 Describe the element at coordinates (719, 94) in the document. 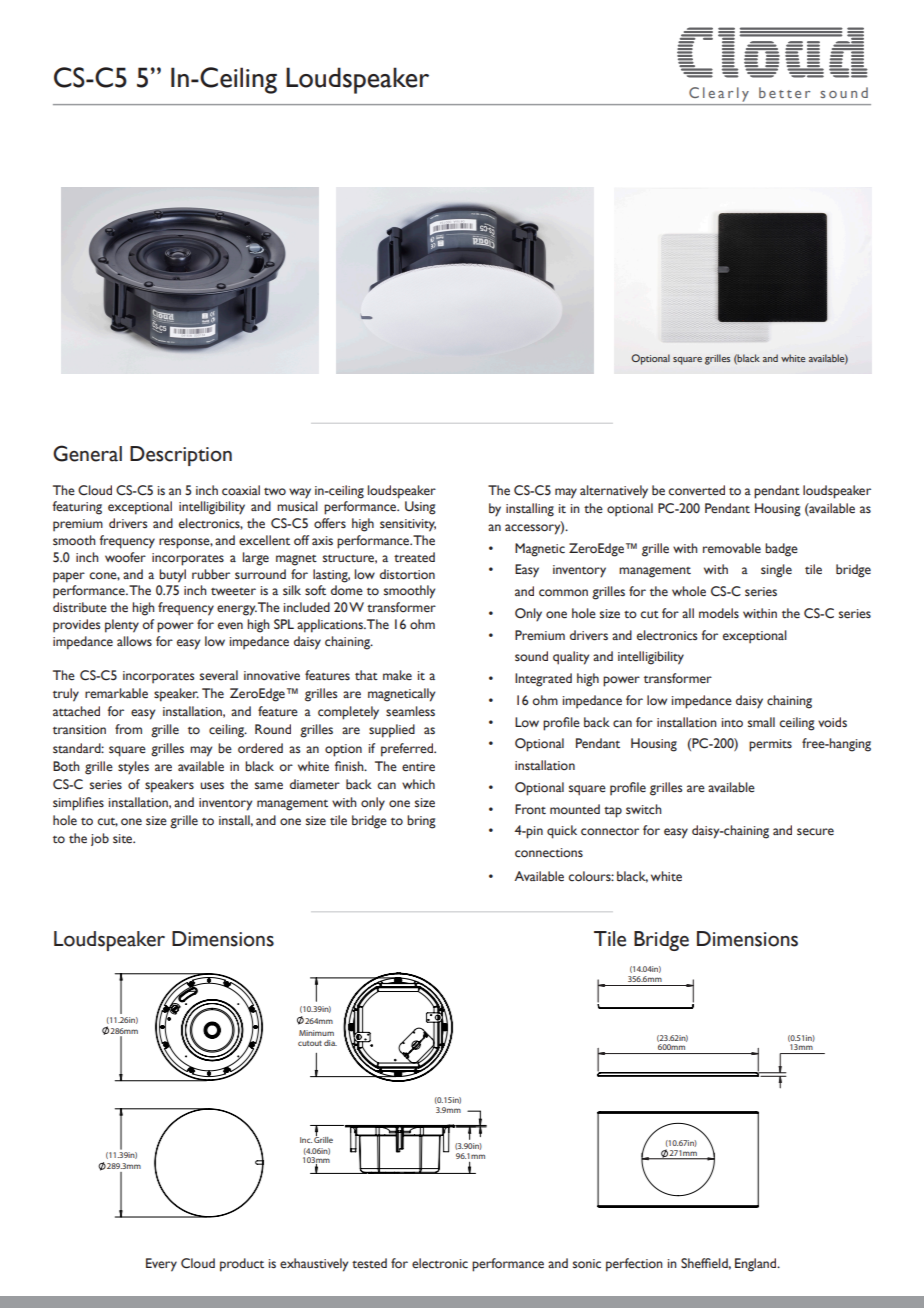

I see `Clearly` at that location.
